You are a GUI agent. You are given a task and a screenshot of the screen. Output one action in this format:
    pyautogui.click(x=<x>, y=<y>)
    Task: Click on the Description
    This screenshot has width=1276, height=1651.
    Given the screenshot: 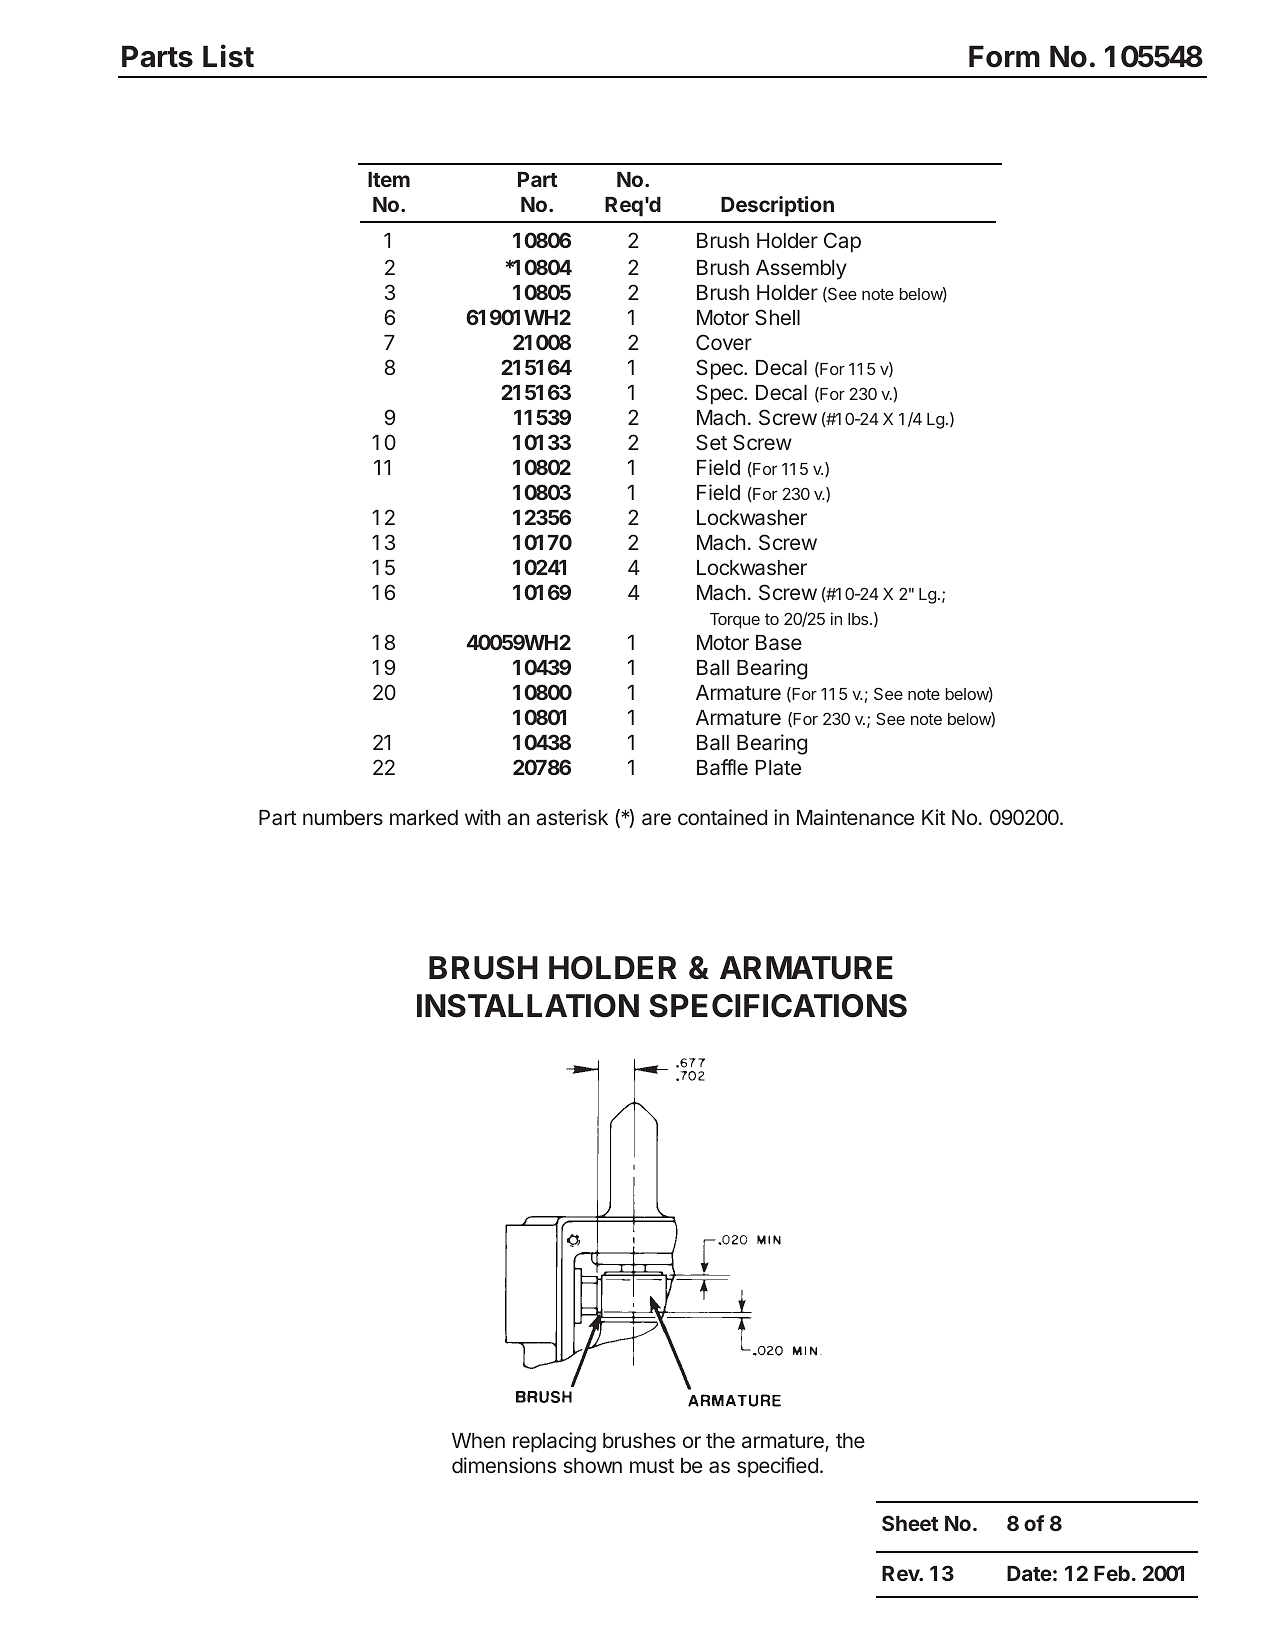 What is the action you would take?
    pyautogui.click(x=777, y=206)
